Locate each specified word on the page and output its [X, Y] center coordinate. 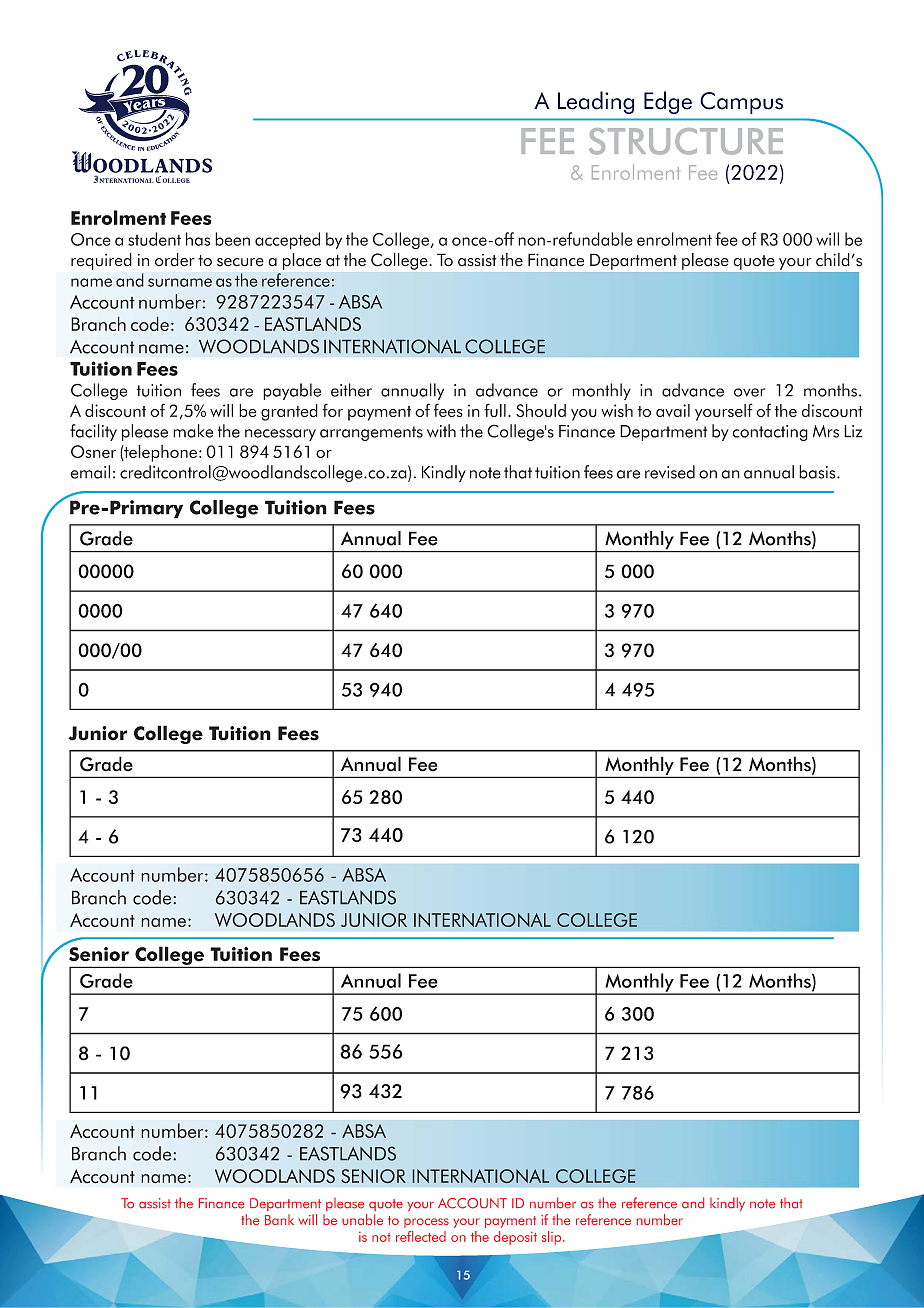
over [749, 392]
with [441, 431]
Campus [741, 103]
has [198, 239]
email [90, 472]
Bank [279, 1219]
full [495, 410]
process [426, 1223]
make [193, 431]
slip [553, 1238]
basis [818, 472]
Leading [596, 102]
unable [362, 1219]
